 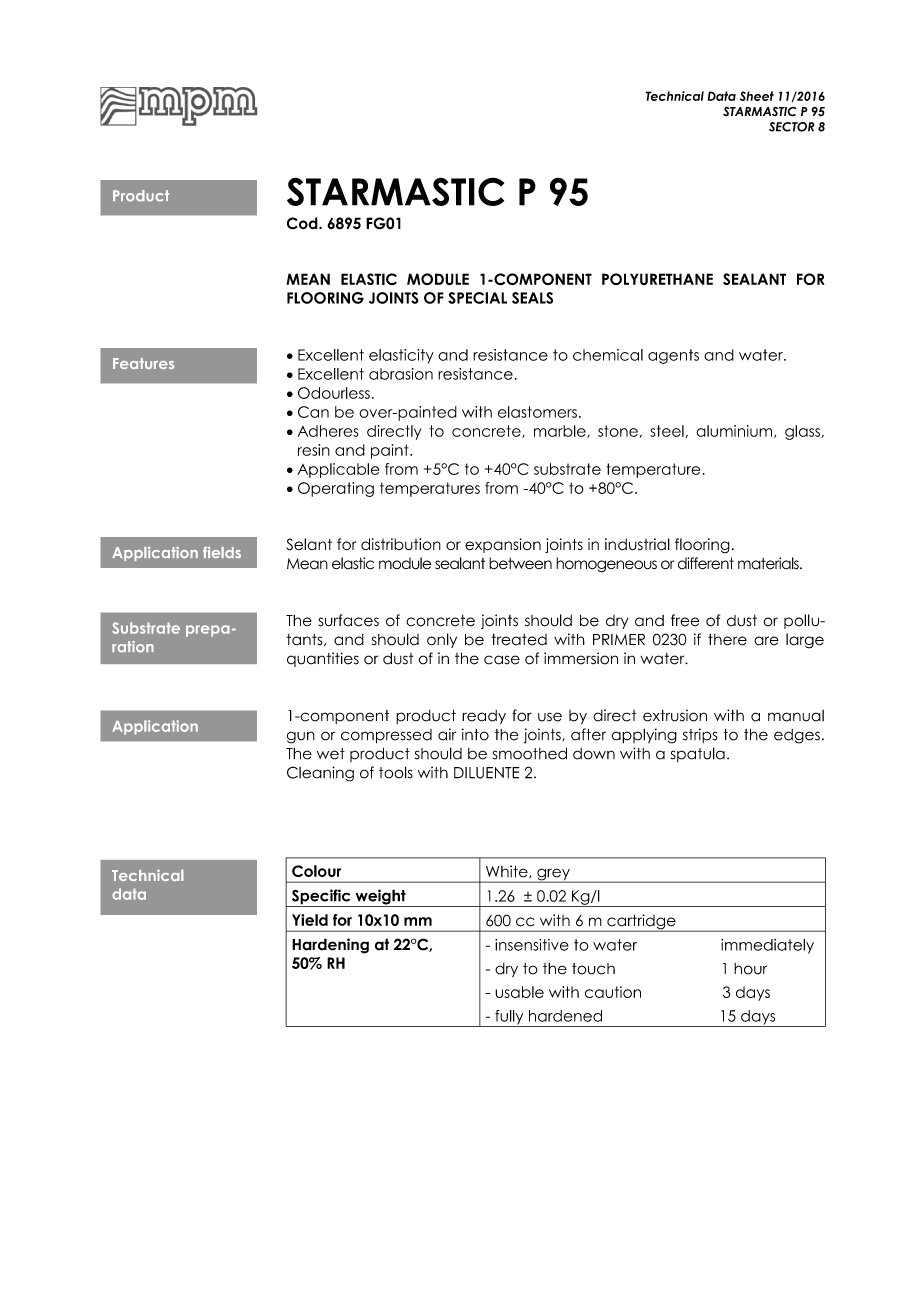 I want to click on agents, so click(x=673, y=356).
